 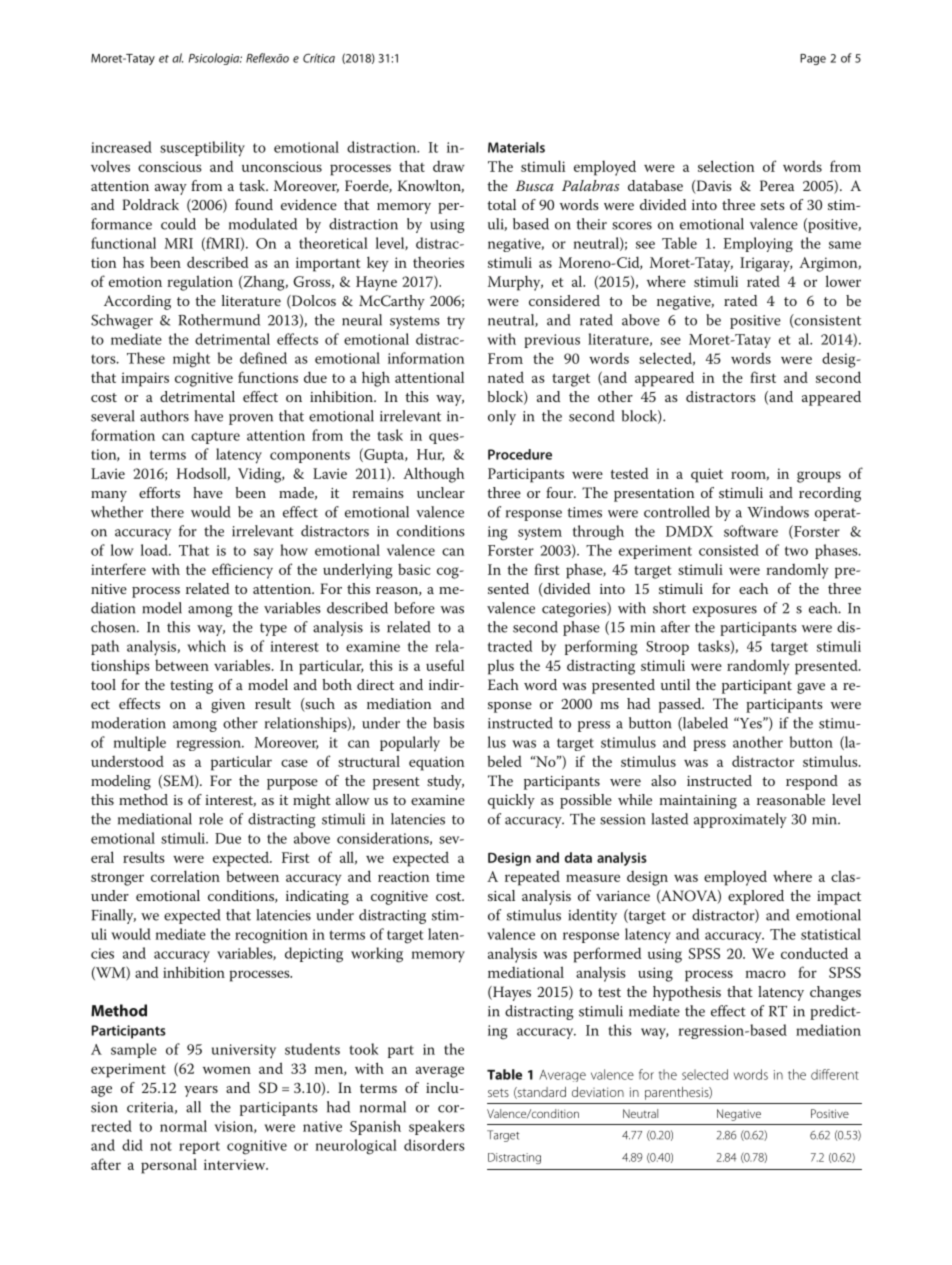 I want to click on explored, so click(x=756, y=897).
